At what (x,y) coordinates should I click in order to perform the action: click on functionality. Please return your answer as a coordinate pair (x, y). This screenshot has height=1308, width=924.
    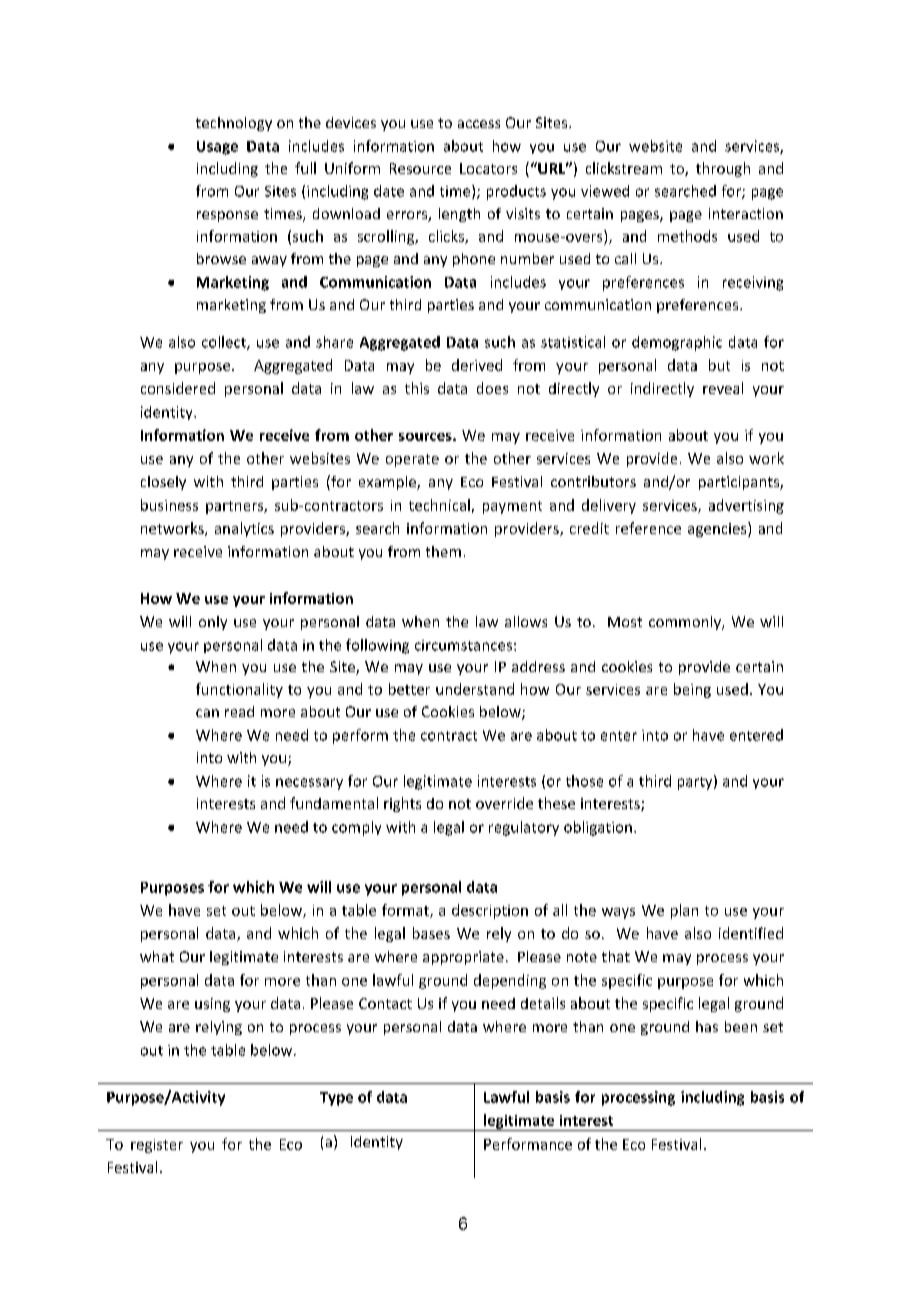
    Looking at the image, I should click on (239, 690).
